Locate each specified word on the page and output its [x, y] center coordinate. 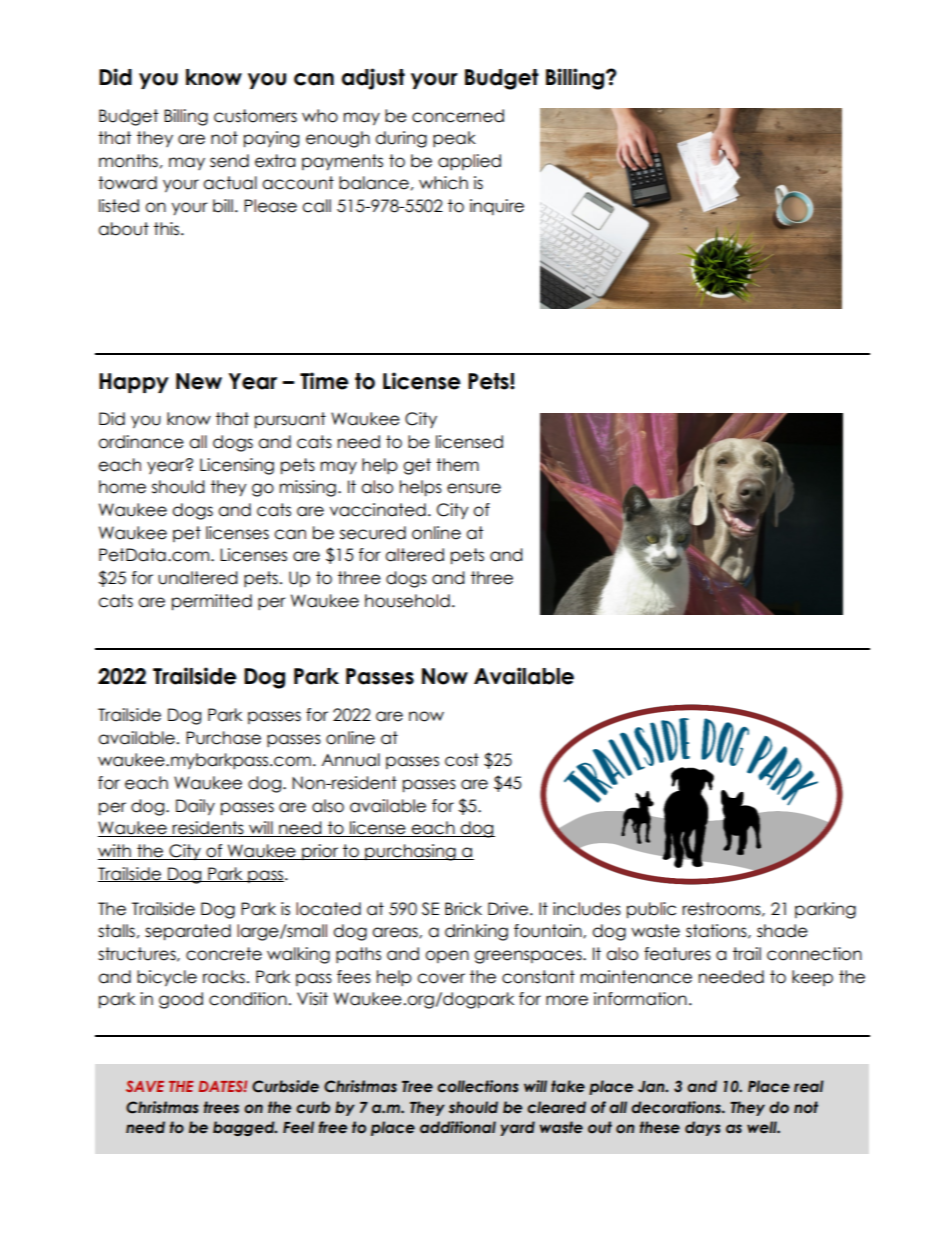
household [407, 601]
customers [255, 116]
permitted [212, 602]
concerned [458, 116]
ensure [474, 488]
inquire [497, 207]
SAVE [145, 1086]
